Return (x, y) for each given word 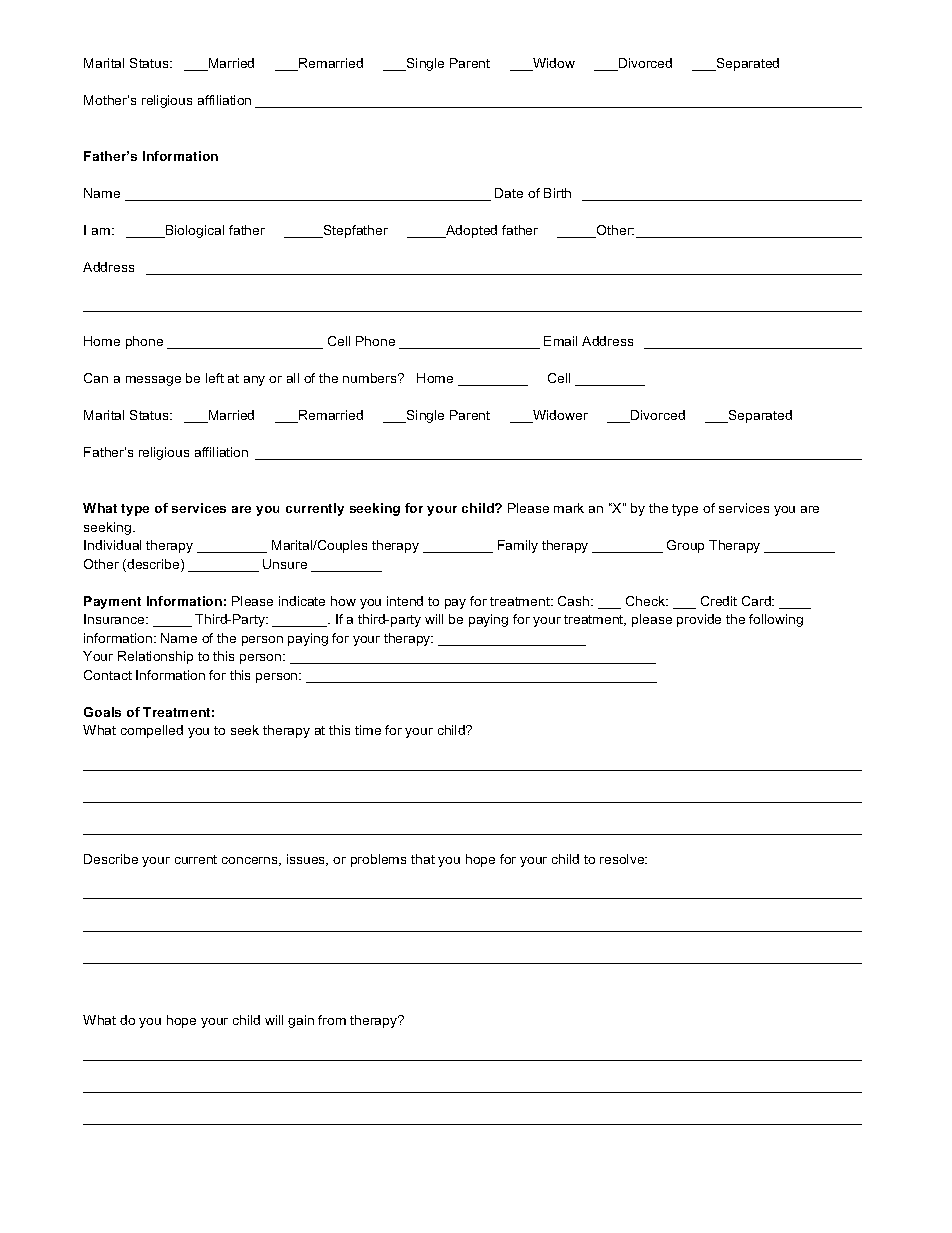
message (153, 381)
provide (699, 620)
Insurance (115, 619)
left (215, 378)
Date (509, 193)
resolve (623, 859)
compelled (152, 731)
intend (405, 601)
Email (560, 341)
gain (301, 1021)
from (332, 1020)
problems (378, 860)
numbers (371, 378)
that (423, 859)
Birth (557, 193)
